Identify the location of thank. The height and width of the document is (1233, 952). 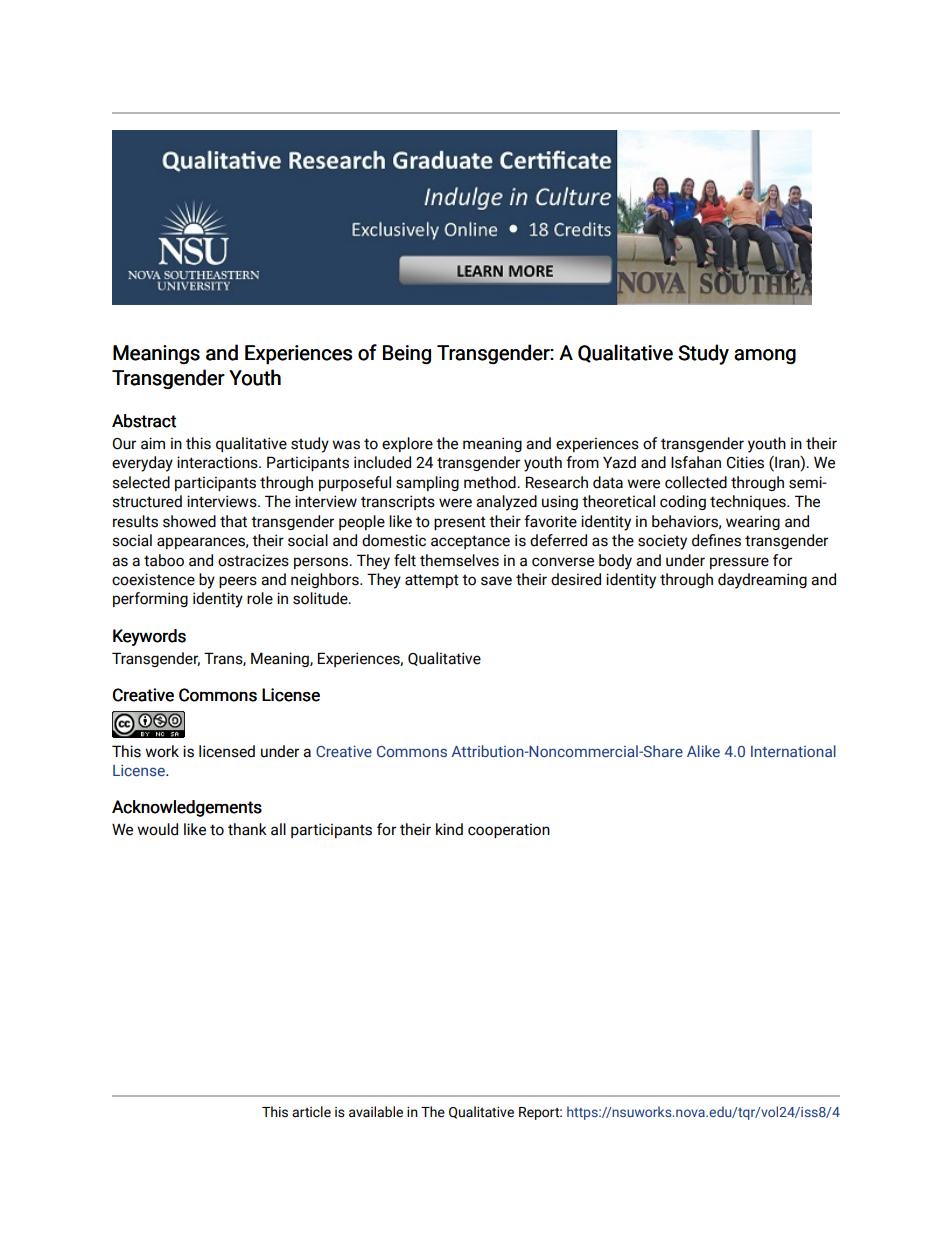
(247, 829).
